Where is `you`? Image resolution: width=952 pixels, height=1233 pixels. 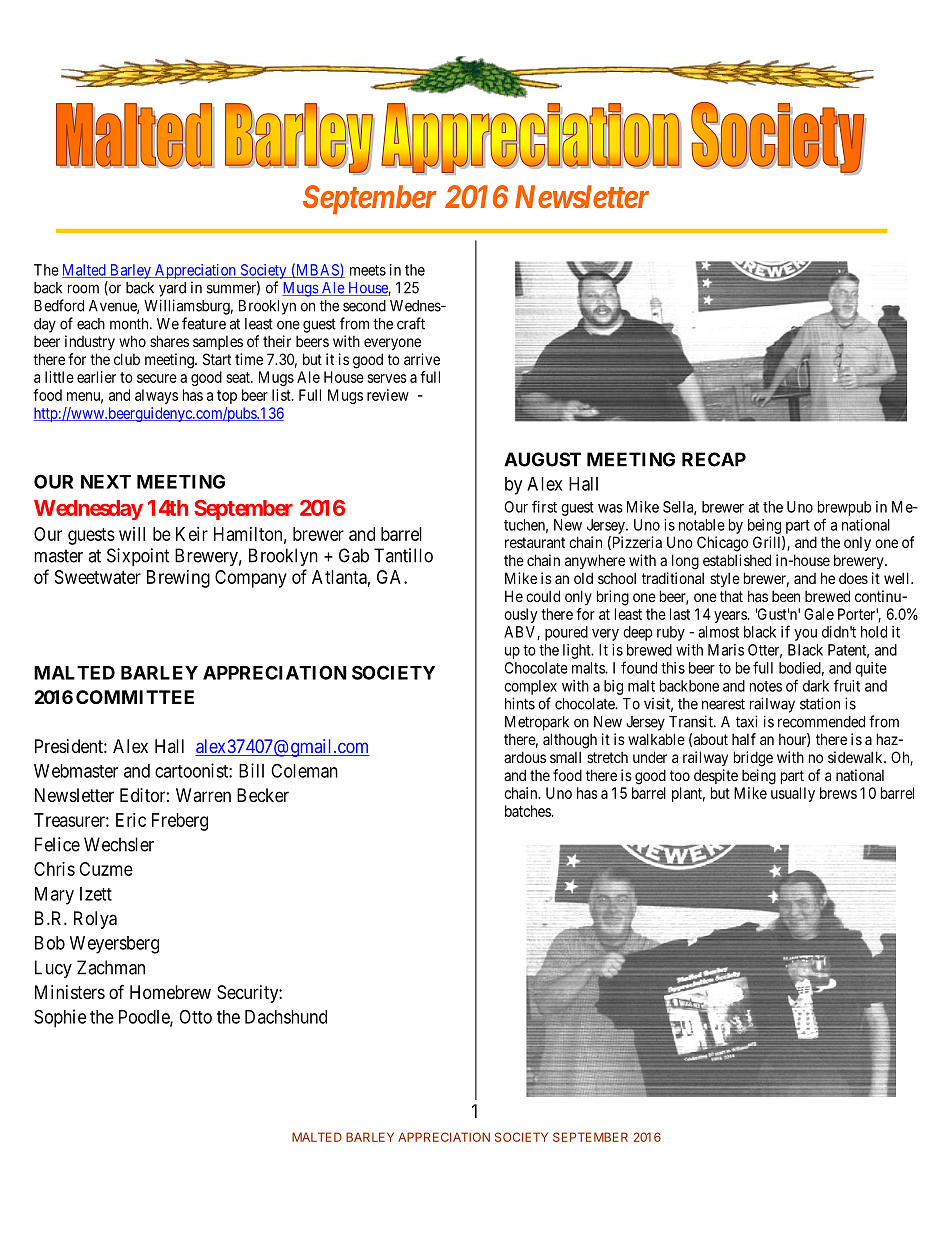
you is located at coordinates (805, 635).
